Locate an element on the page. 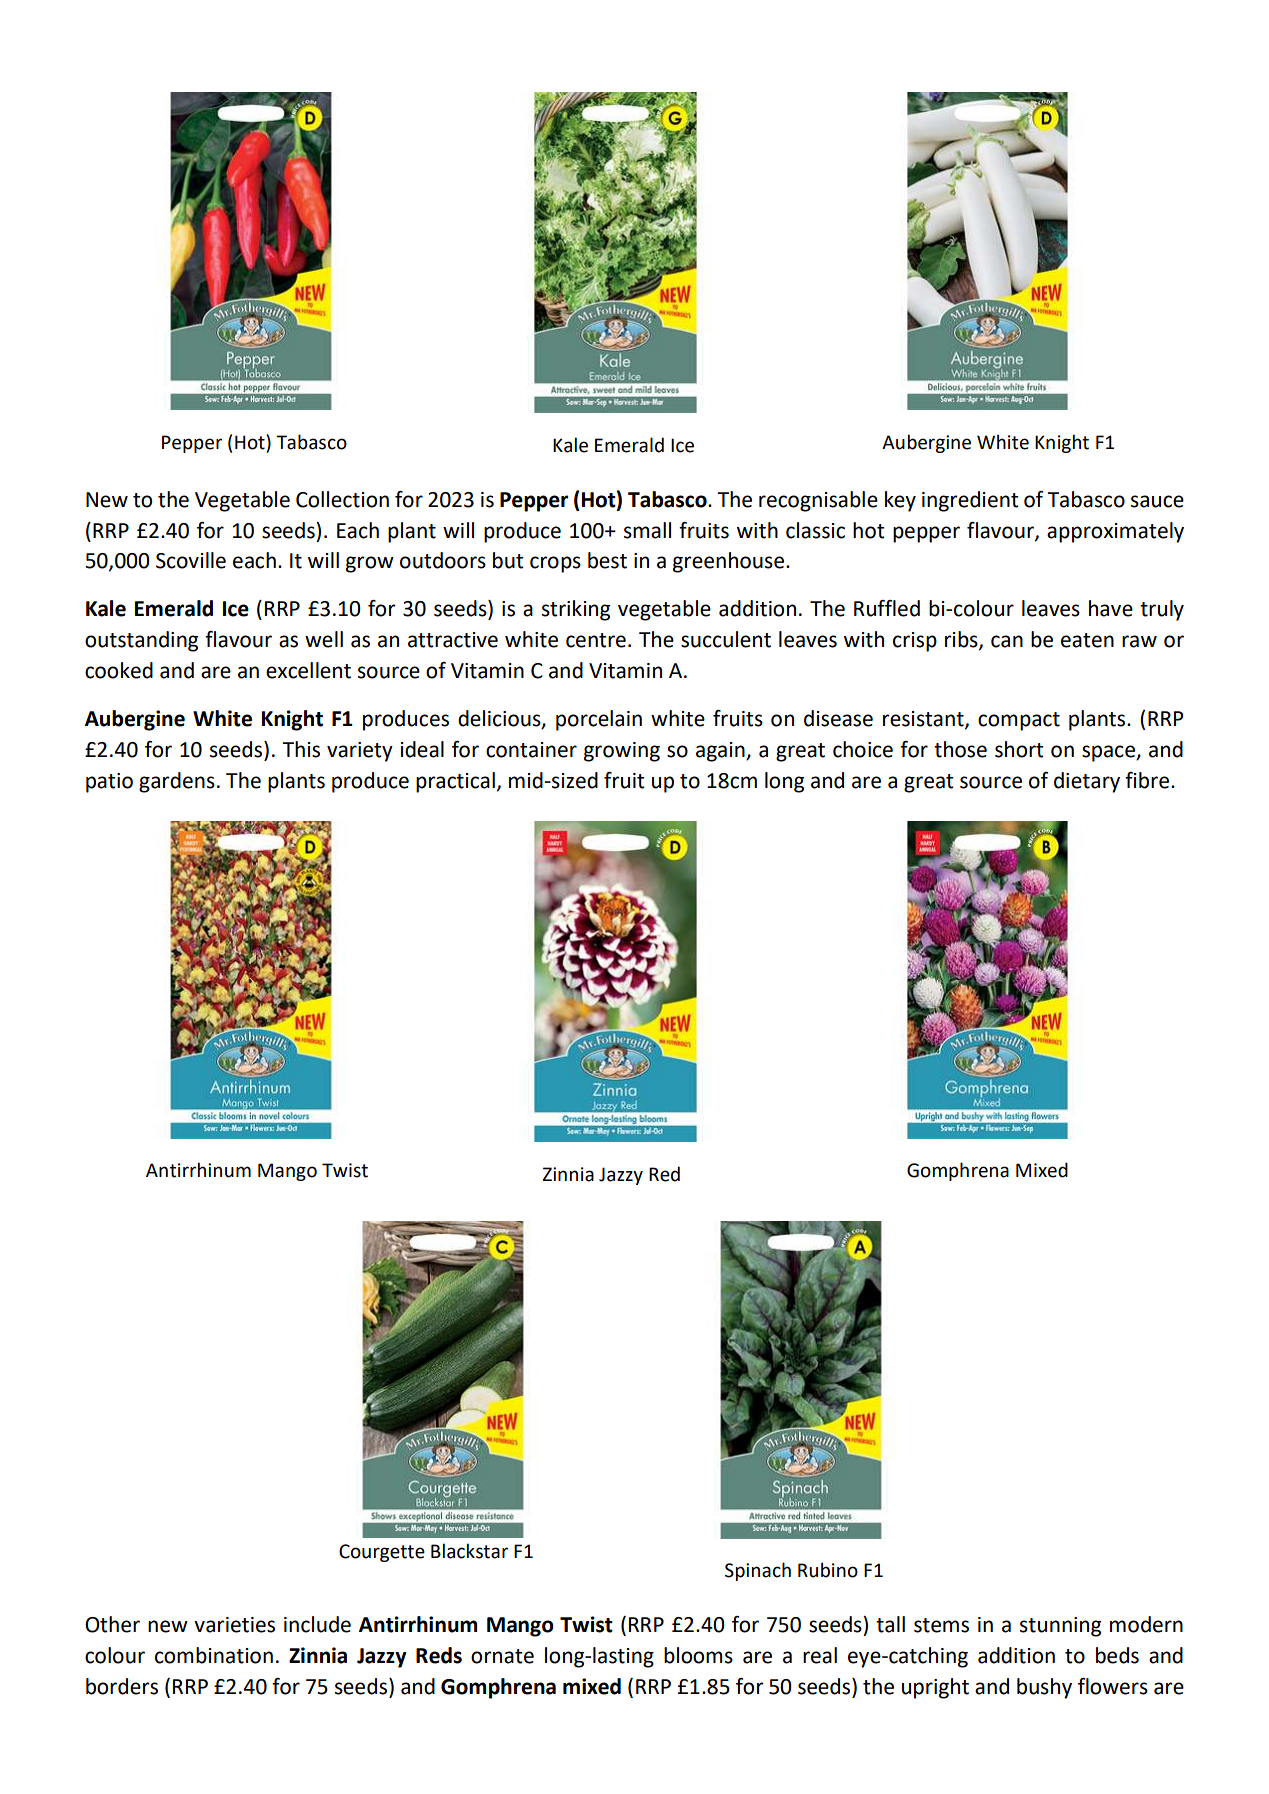 The width and height of the image is (1269, 1794). dietary is located at coordinates (1087, 782).
